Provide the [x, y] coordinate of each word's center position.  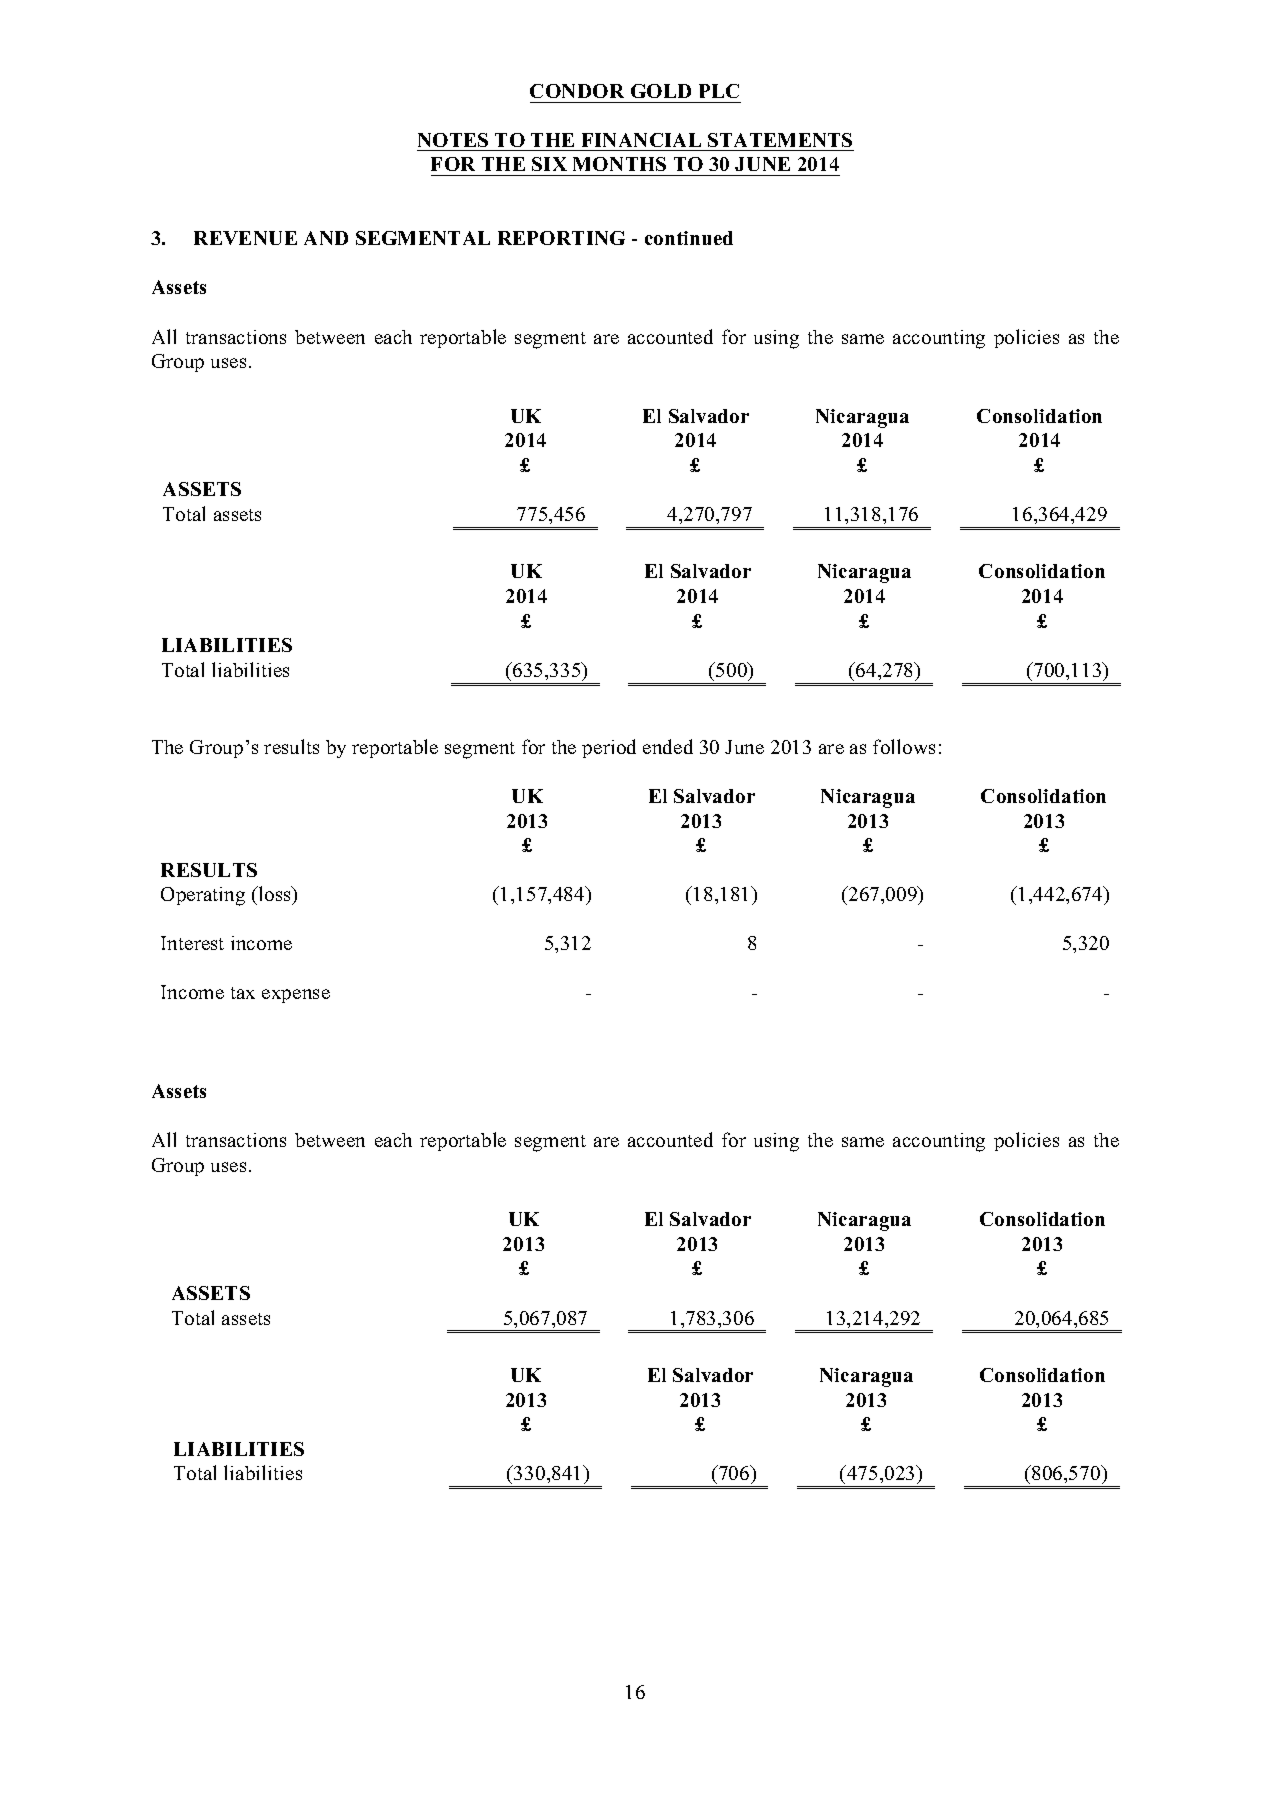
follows [904, 746]
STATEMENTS [780, 140]
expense [296, 996]
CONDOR [577, 91]
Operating [203, 896]
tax [243, 993]
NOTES [453, 140]
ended [668, 746]
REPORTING [561, 238]
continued [689, 238]
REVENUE [245, 238]
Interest [192, 943]
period [609, 748]
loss [275, 895]
